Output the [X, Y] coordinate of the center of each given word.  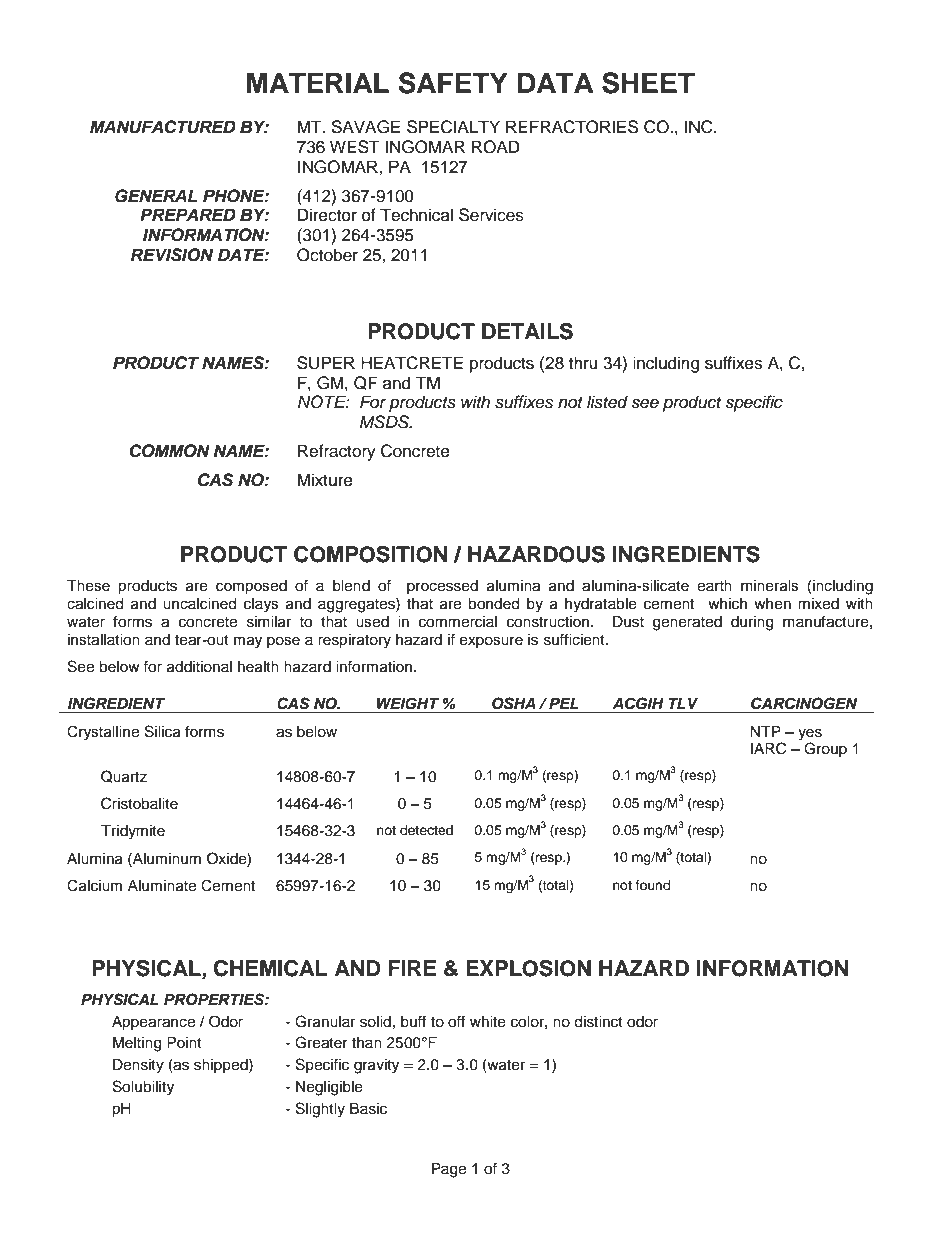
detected [426, 830]
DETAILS [527, 331]
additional [199, 667]
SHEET [648, 83]
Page [449, 1170]
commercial [458, 622]
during [752, 623]
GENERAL [156, 196]
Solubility [143, 1088]
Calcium [94, 885]
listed [607, 402]
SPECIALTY [453, 127]
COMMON [169, 451]
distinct [598, 1022]
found [653, 885]
